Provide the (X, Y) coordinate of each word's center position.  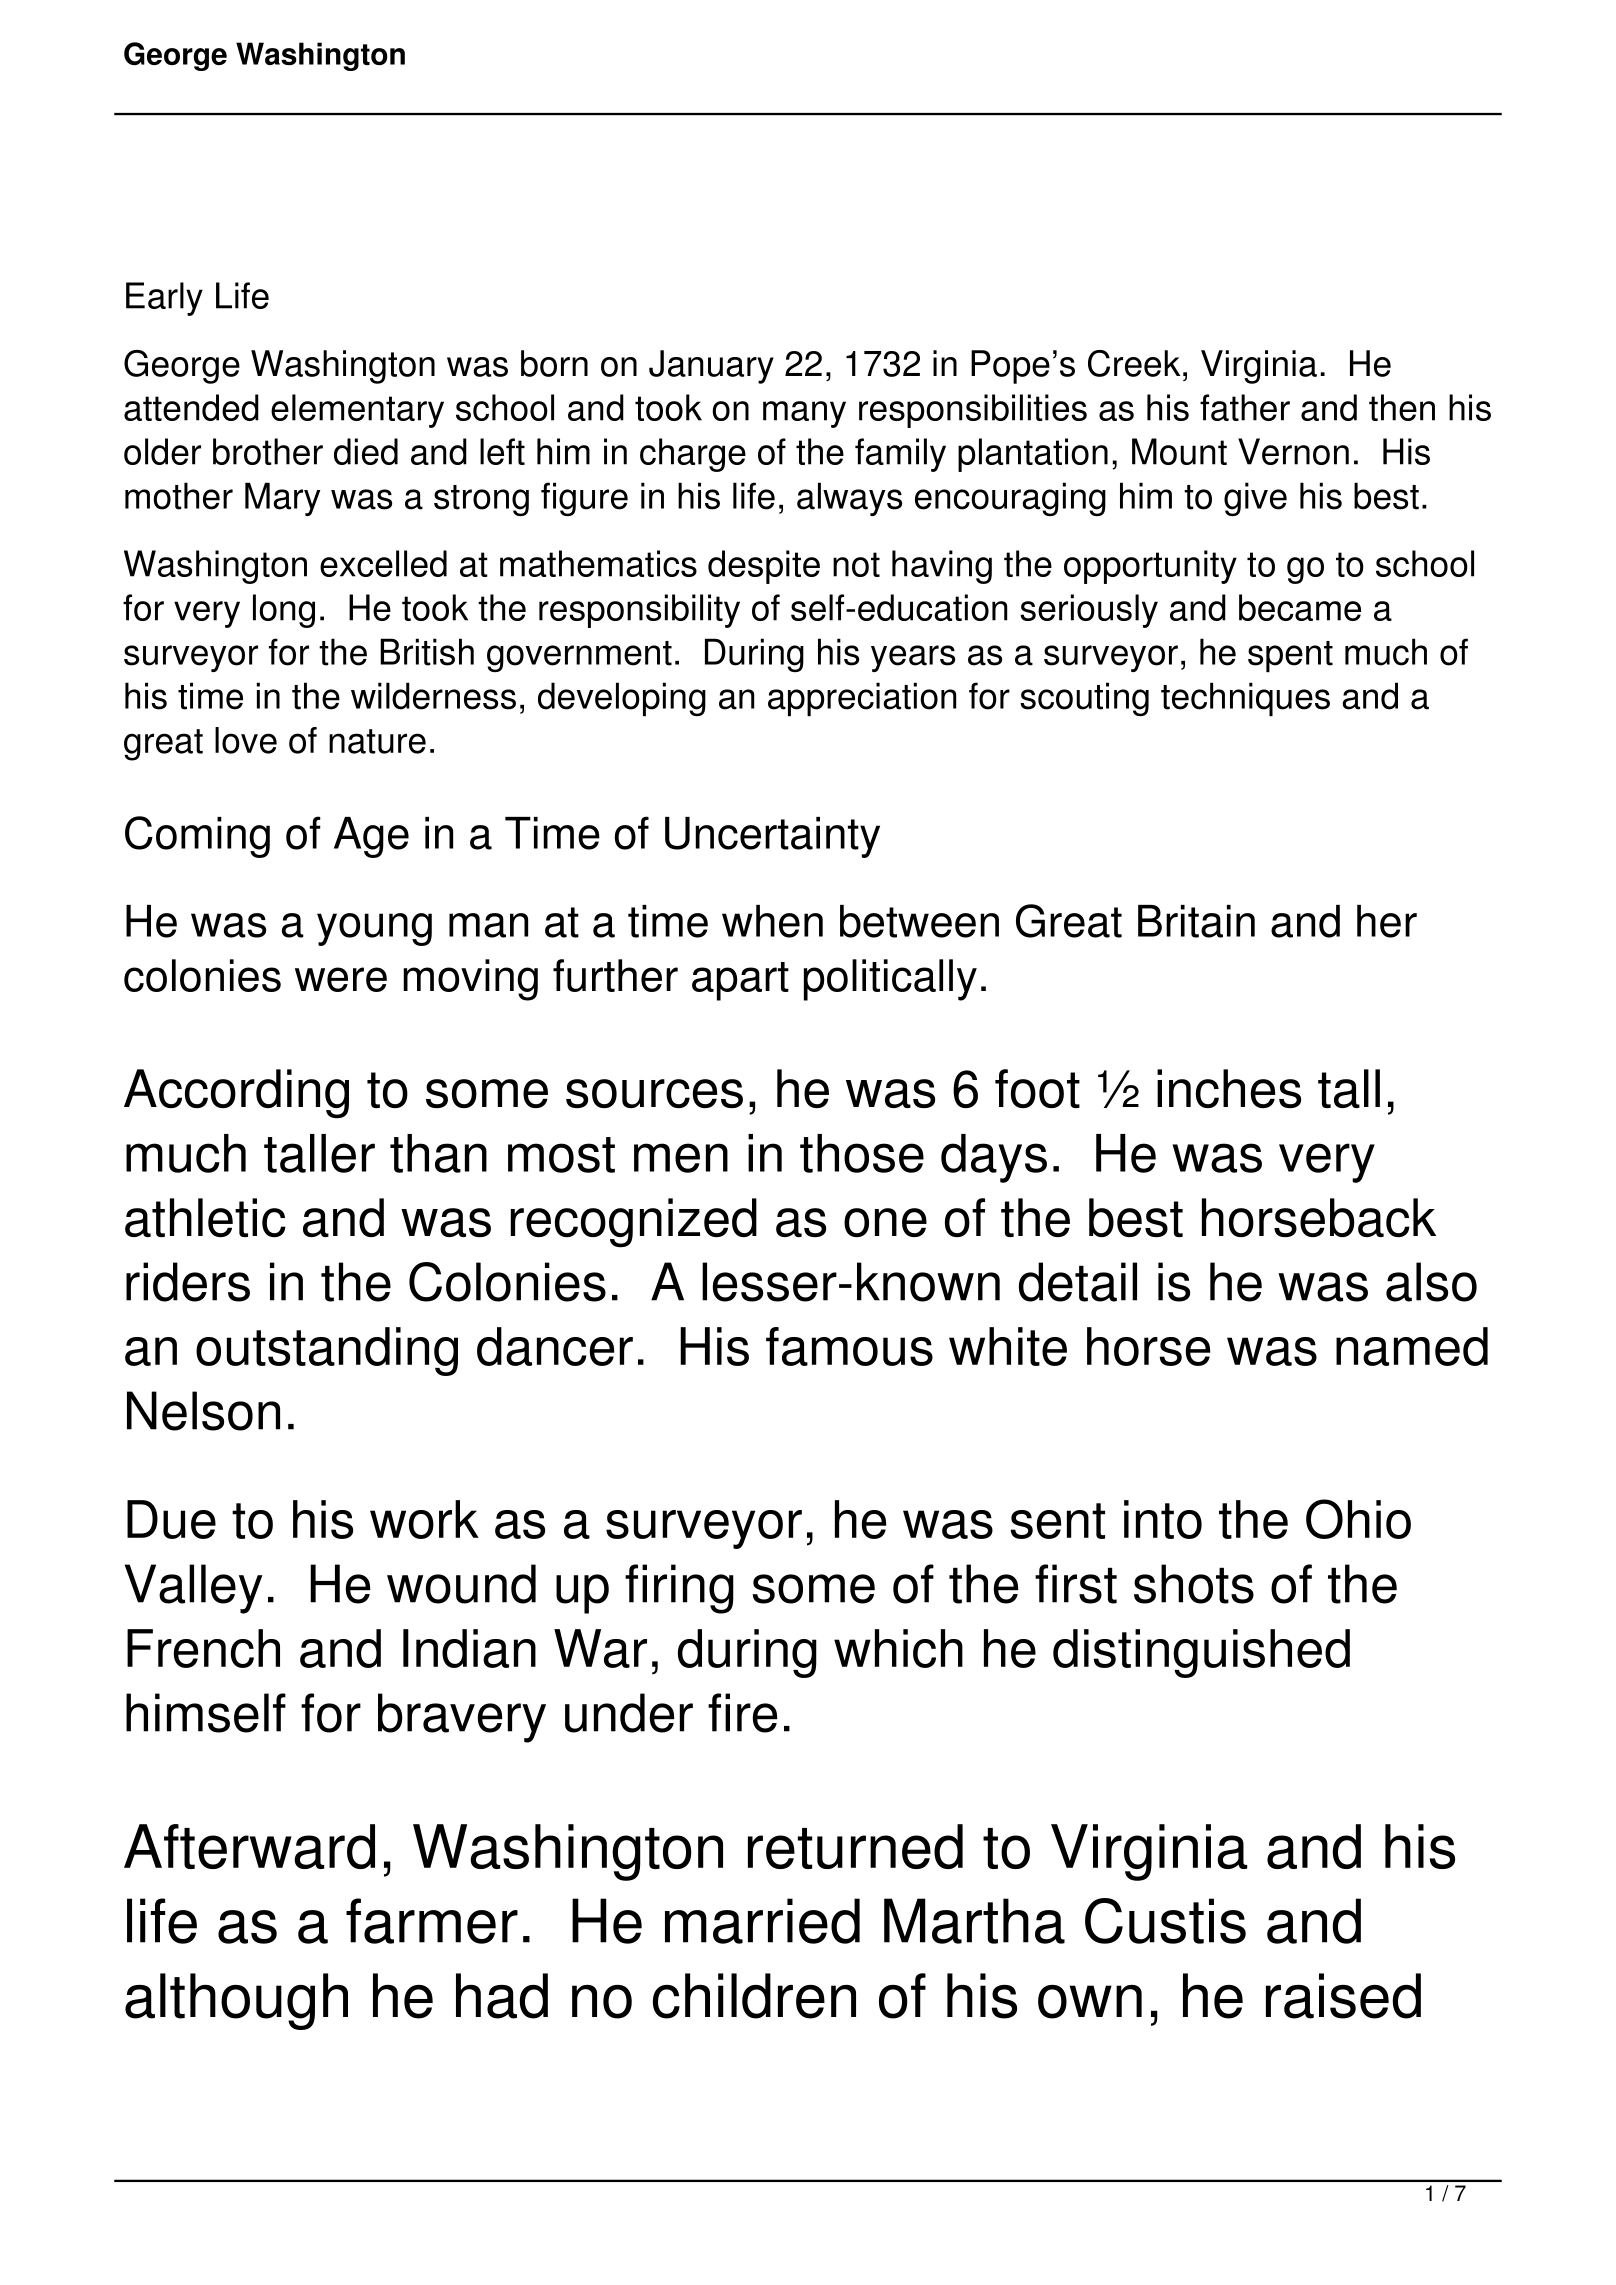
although (236, 2001)
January (711, 367)
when (772, 921)
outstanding (327, 1351)
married (762, 1921)
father (1245, 407)
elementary (357, 411)
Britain (1196, 921)
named (1412, 1346)
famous (849, 1346)
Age (371, 837)
